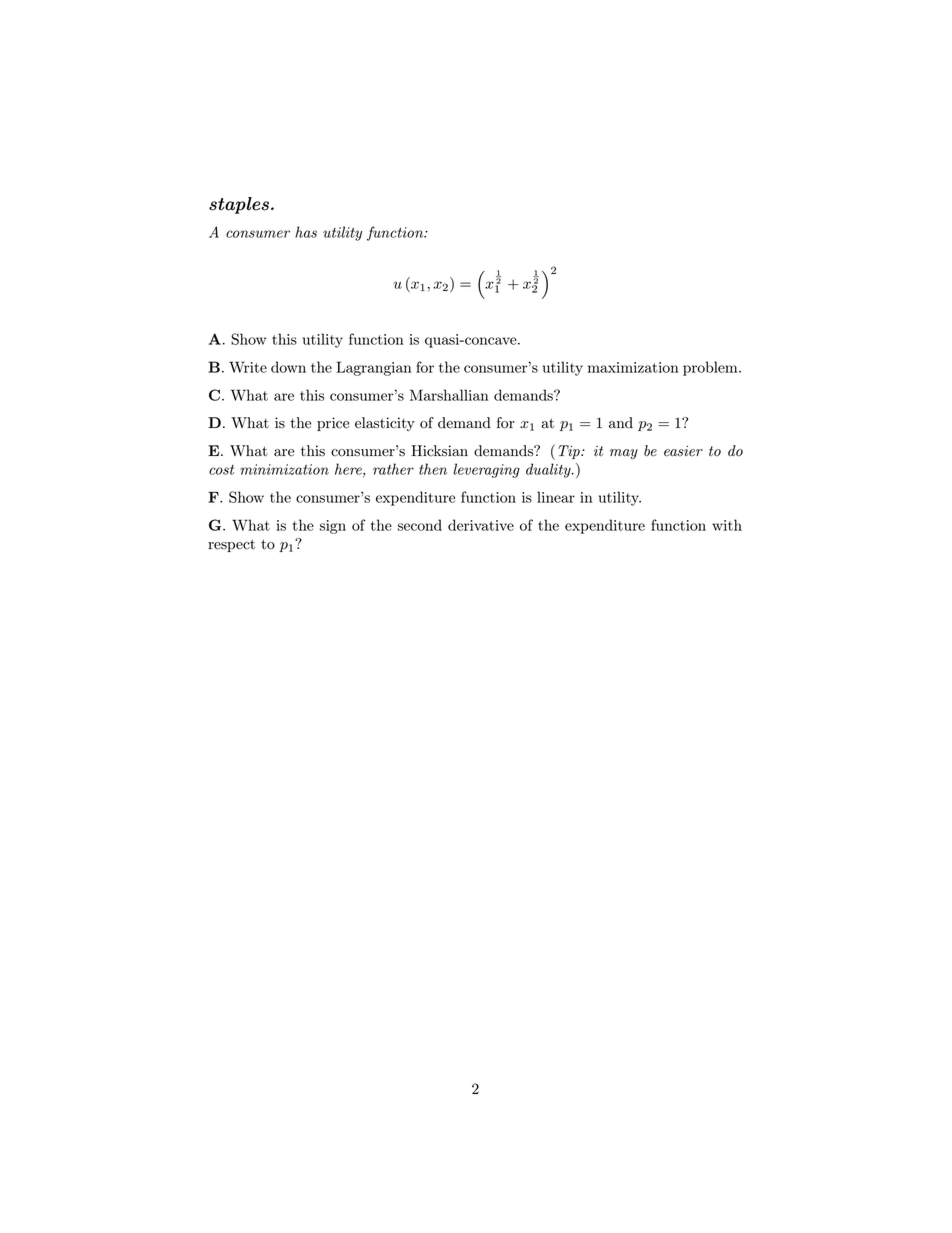 This image has height=1233, width=952. I want to click on staples, so click(239, 205).
